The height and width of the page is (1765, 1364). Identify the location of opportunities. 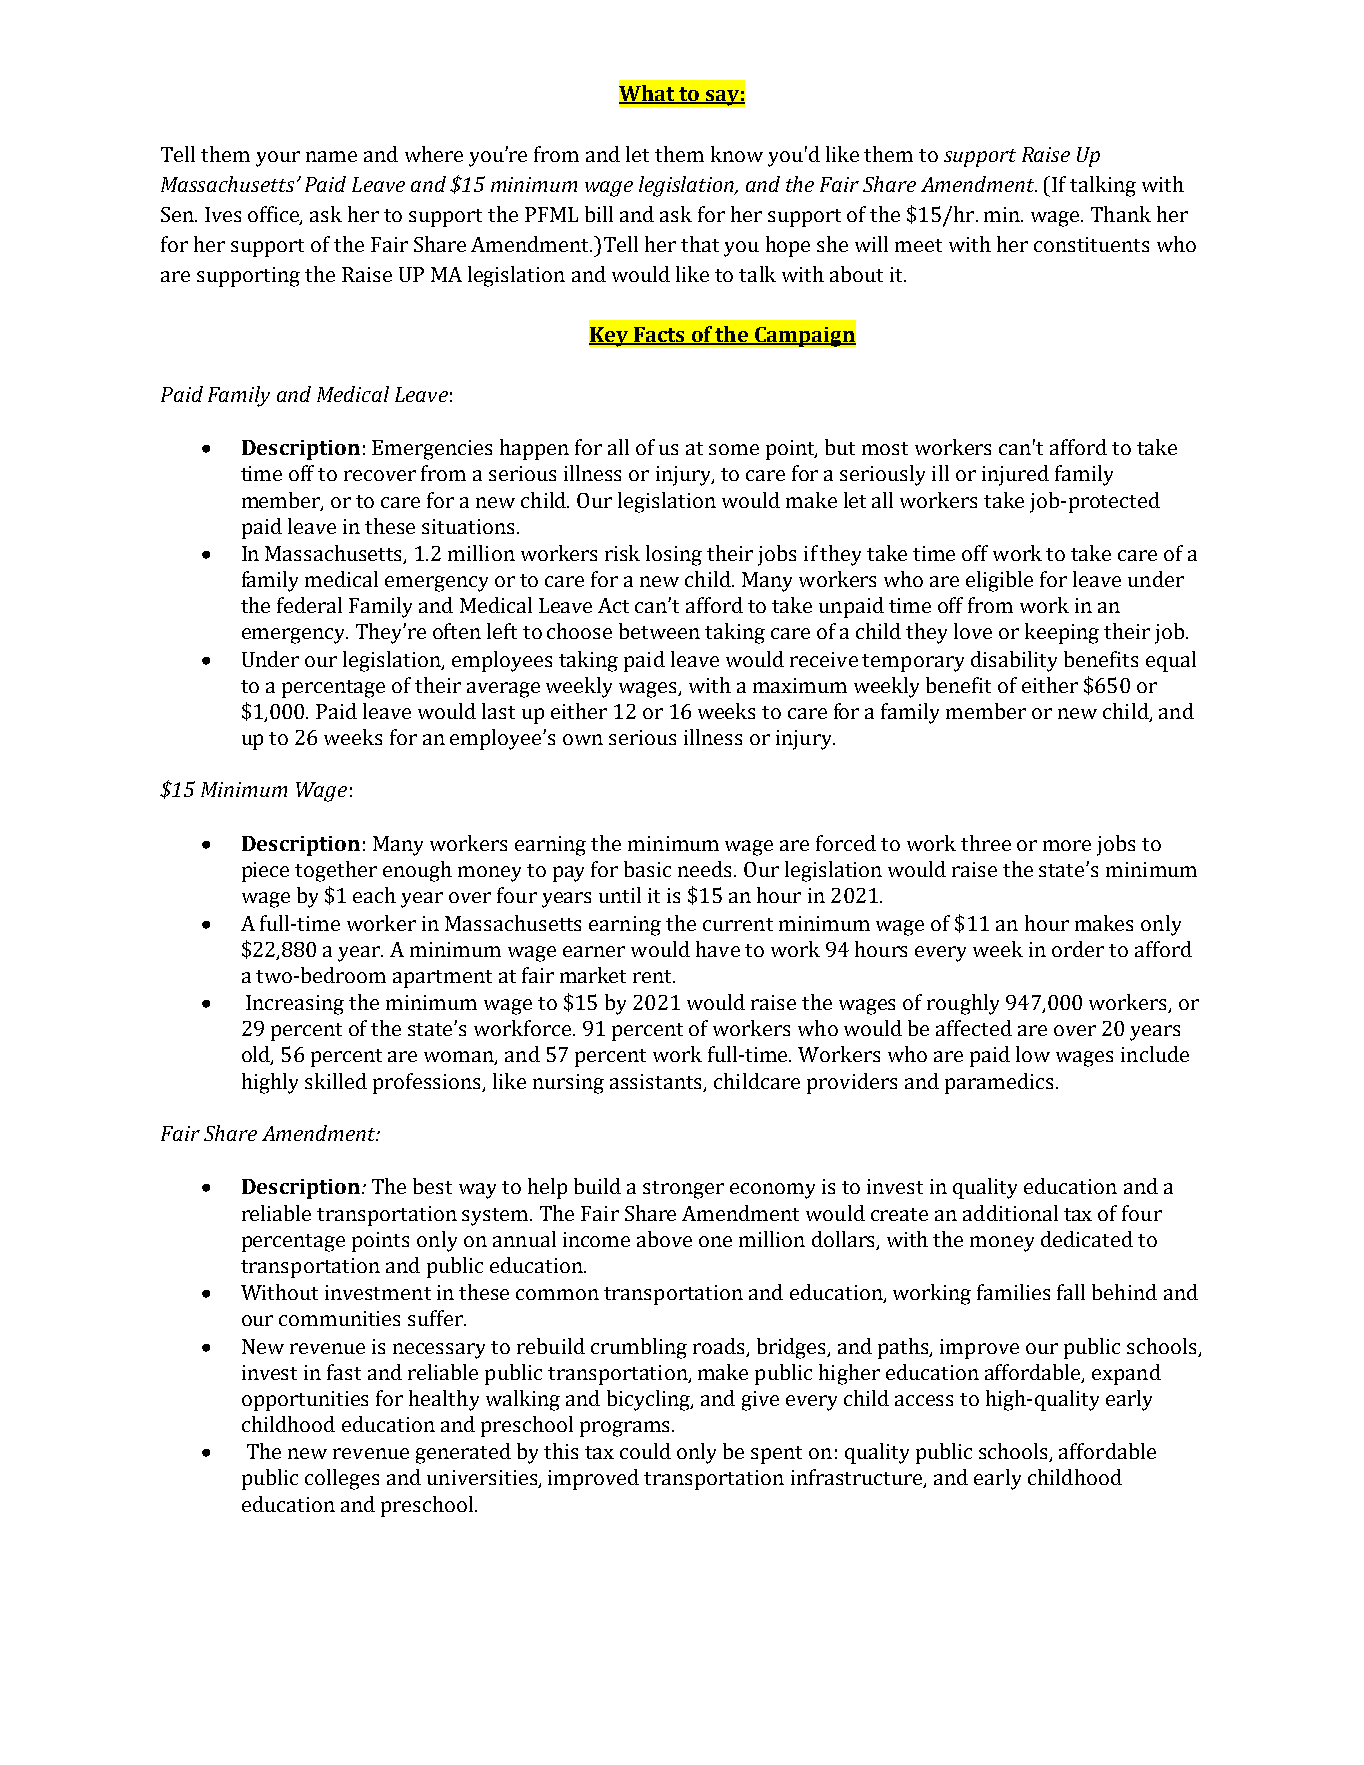
(305, 1401).
